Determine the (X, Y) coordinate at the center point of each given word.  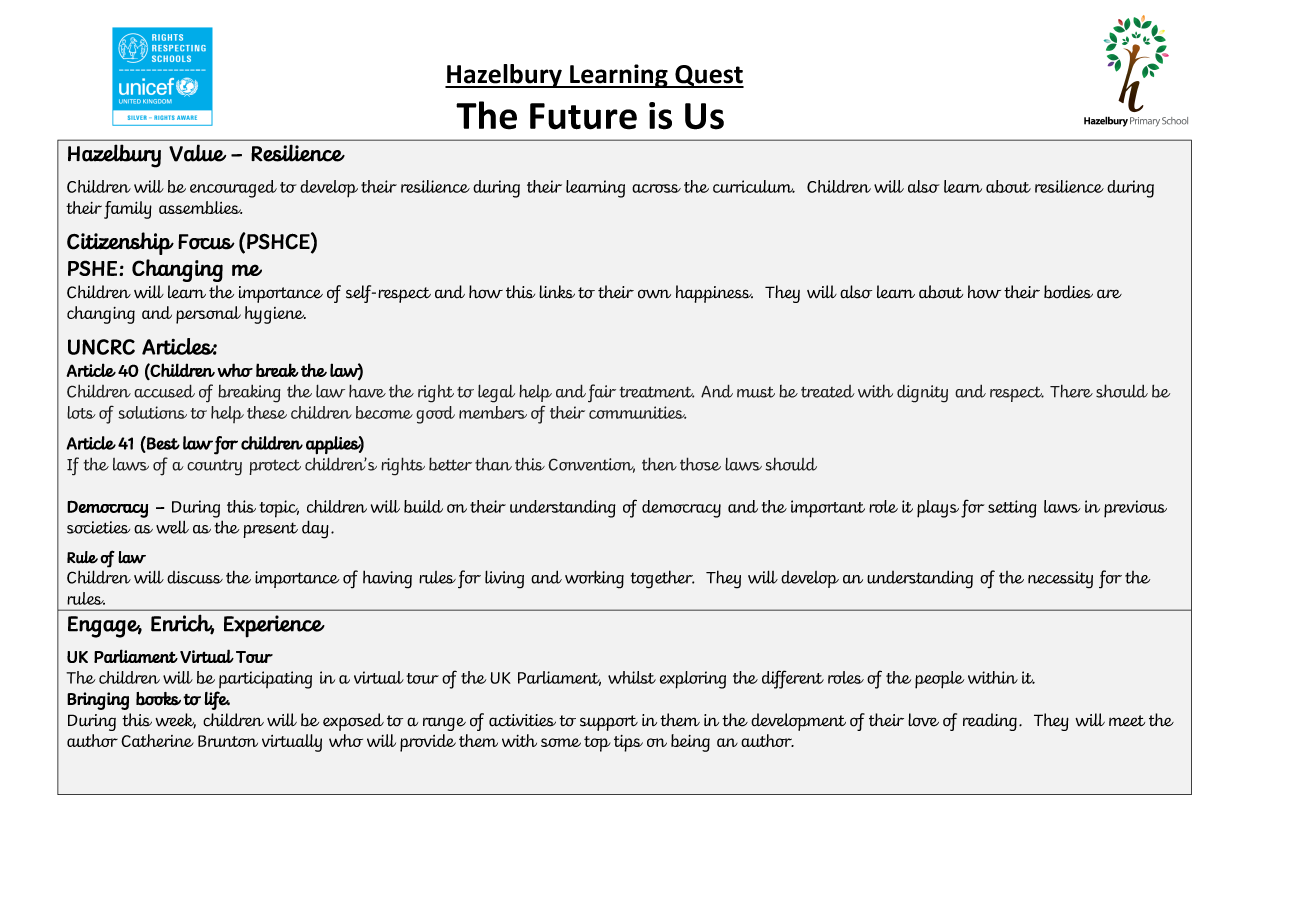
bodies (1068, 292)
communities (638, 412)
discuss (195, 577)
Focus (206, 242)
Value (197, 153)
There (1071, 391)
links (557, 292)
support (609, 723)
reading (990, 722)
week (175, 721)
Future (583, 116)
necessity (1060, 580)
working (594, 579)
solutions (152, 412)
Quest (708, 76)
